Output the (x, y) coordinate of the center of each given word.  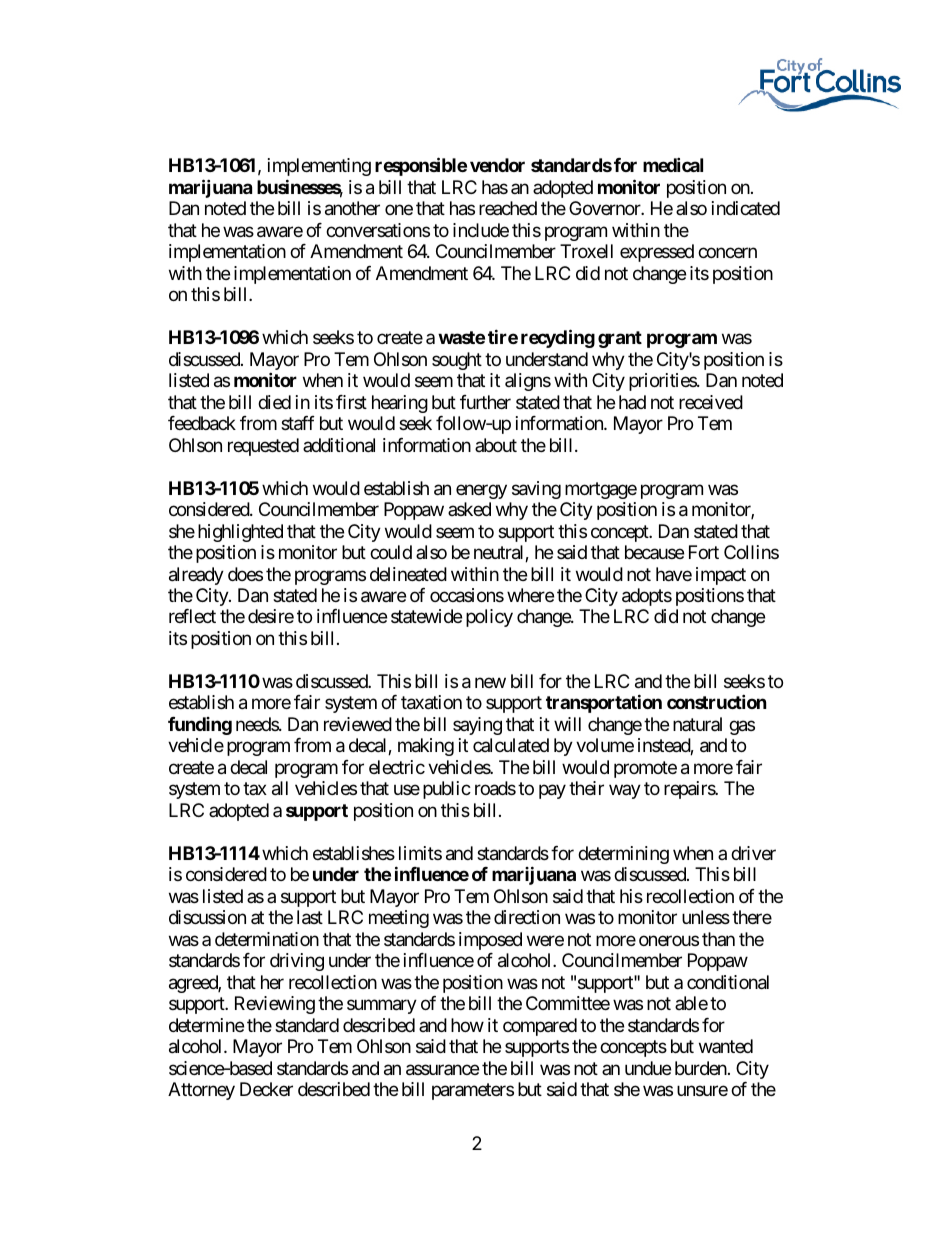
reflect (192, 616)
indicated (746, 208)
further (485, 402)
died (274, 402)
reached (508, 208)
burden (701, 1068)
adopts (647, 597)
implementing (319, 167)
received (711, 402)
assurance (442, 1070)
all (280, 788)
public (447, 790)
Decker (266, 1089)
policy (489, 618)
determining (623, 855)
